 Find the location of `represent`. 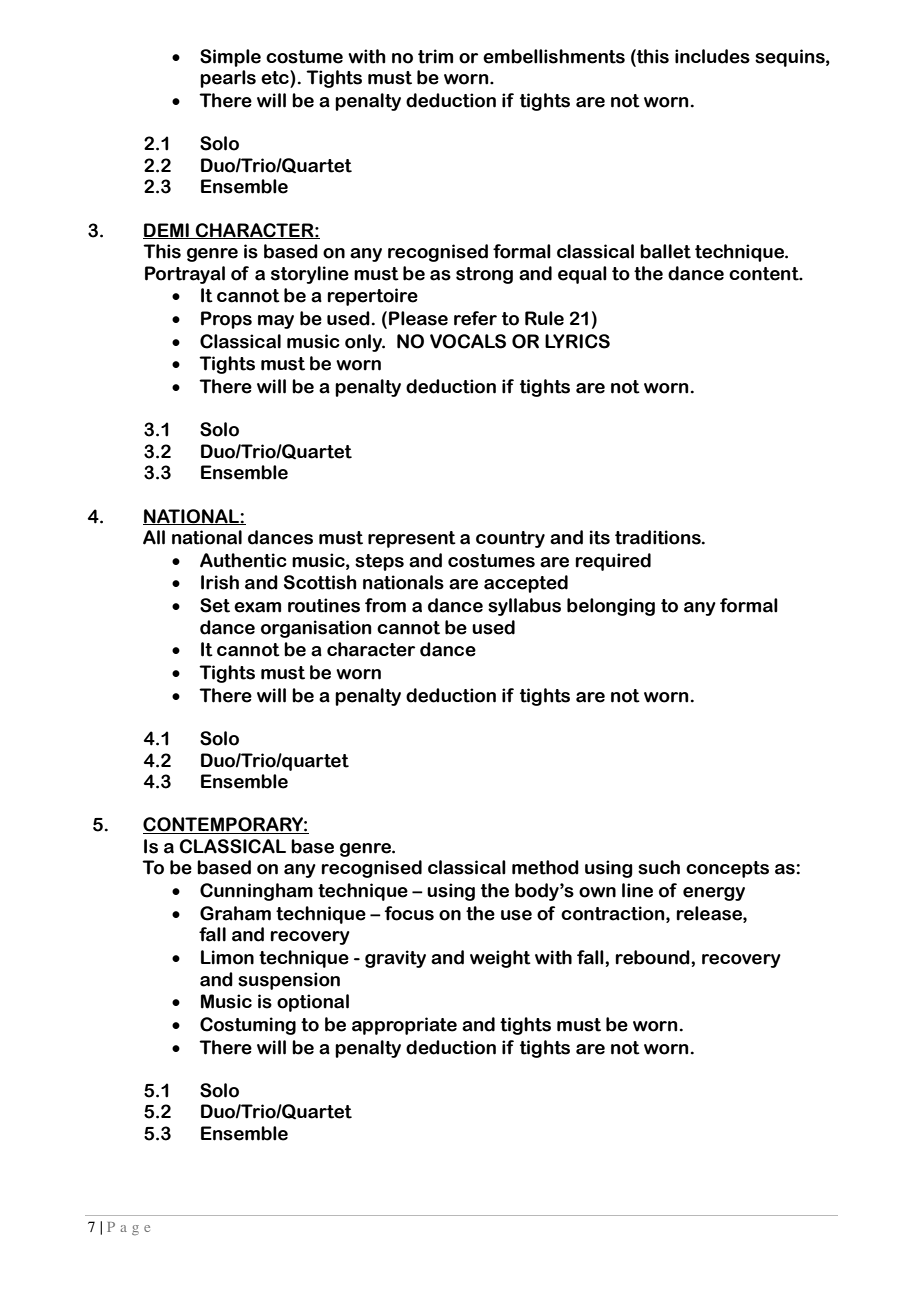

represent is located at coordinates (412, 539).
